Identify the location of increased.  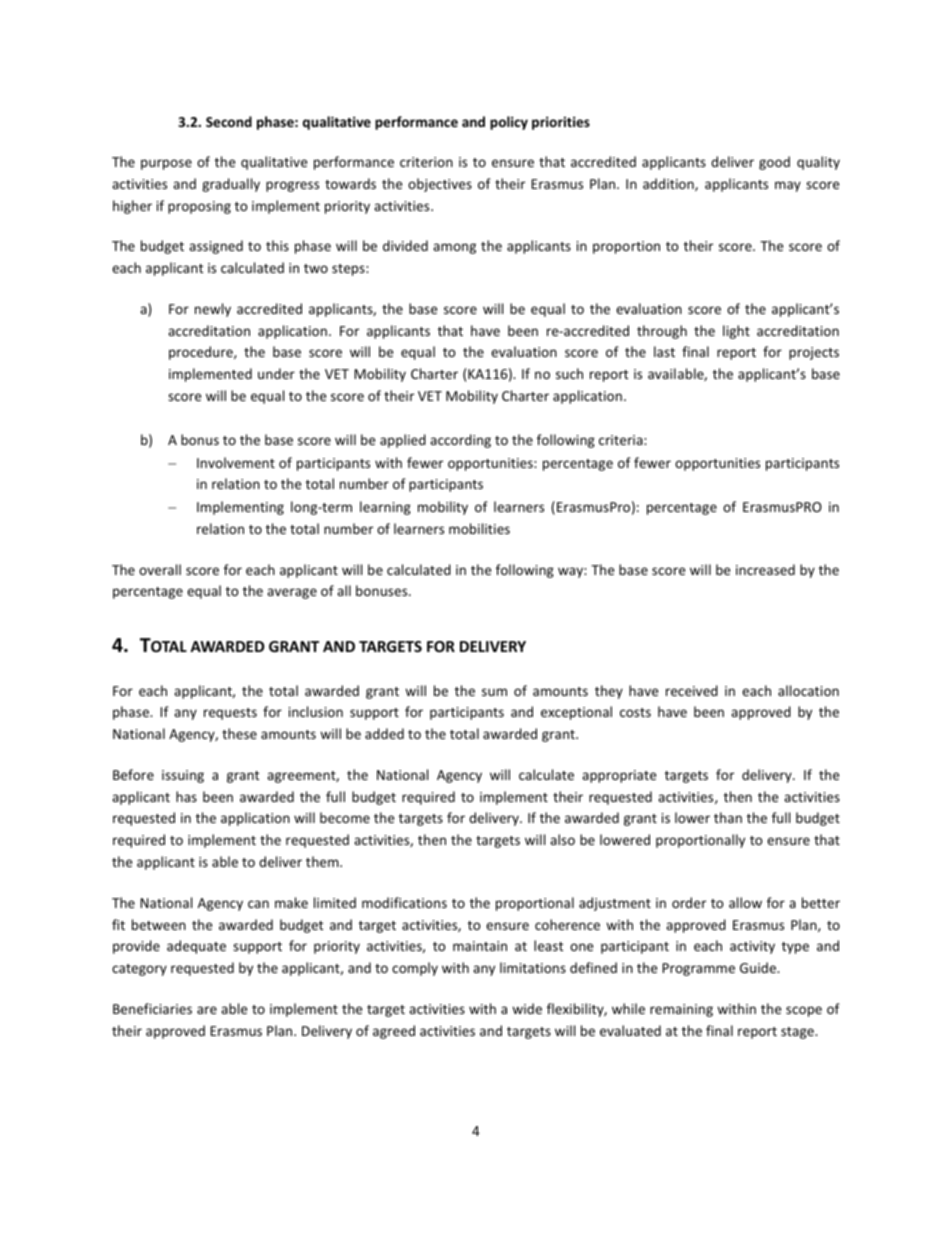
(765, 569).
